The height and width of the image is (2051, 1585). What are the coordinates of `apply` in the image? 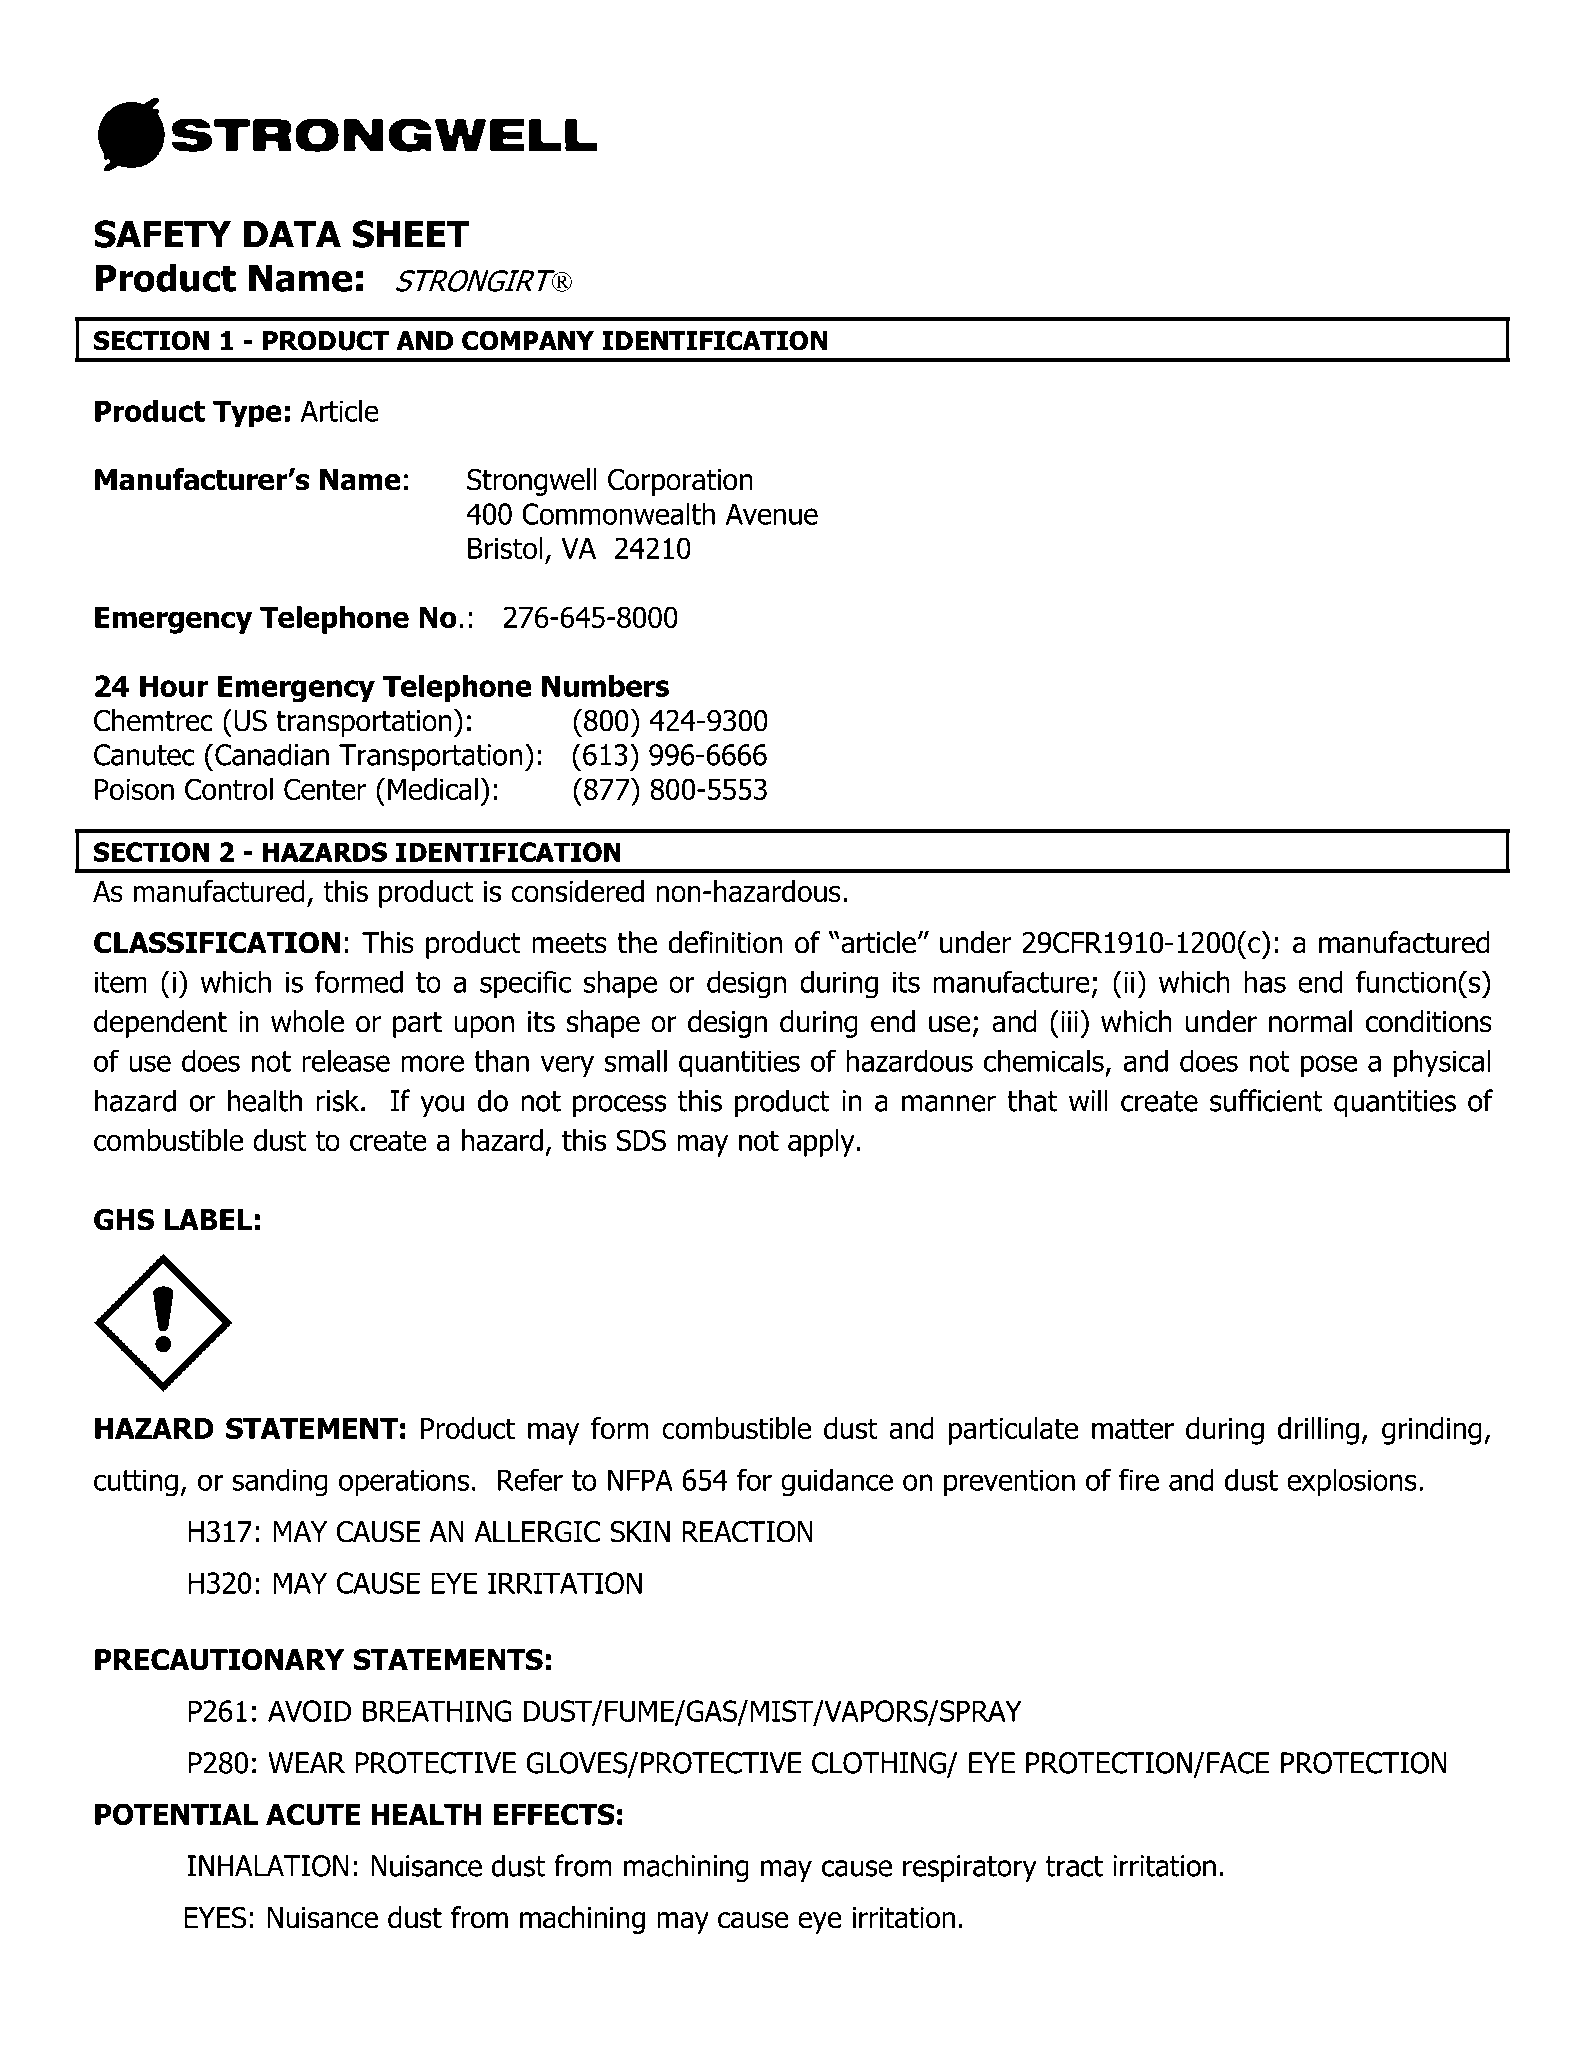 It's located at (821, 1143).
